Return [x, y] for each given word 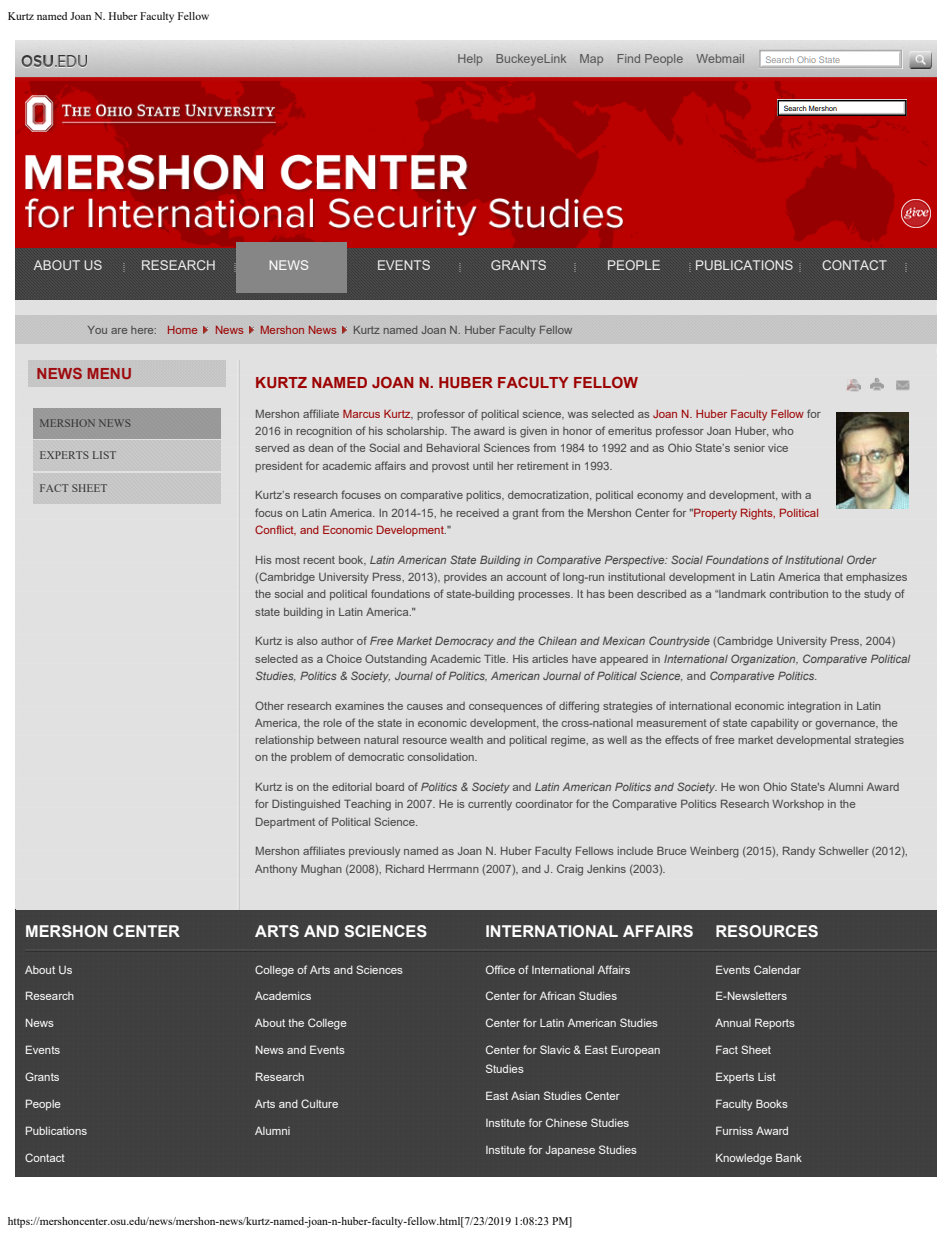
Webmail [720, 58]
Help [470, 60]
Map [591, 59]
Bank [789, 1157]
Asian [525, 1096]
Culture [319, 1103]
